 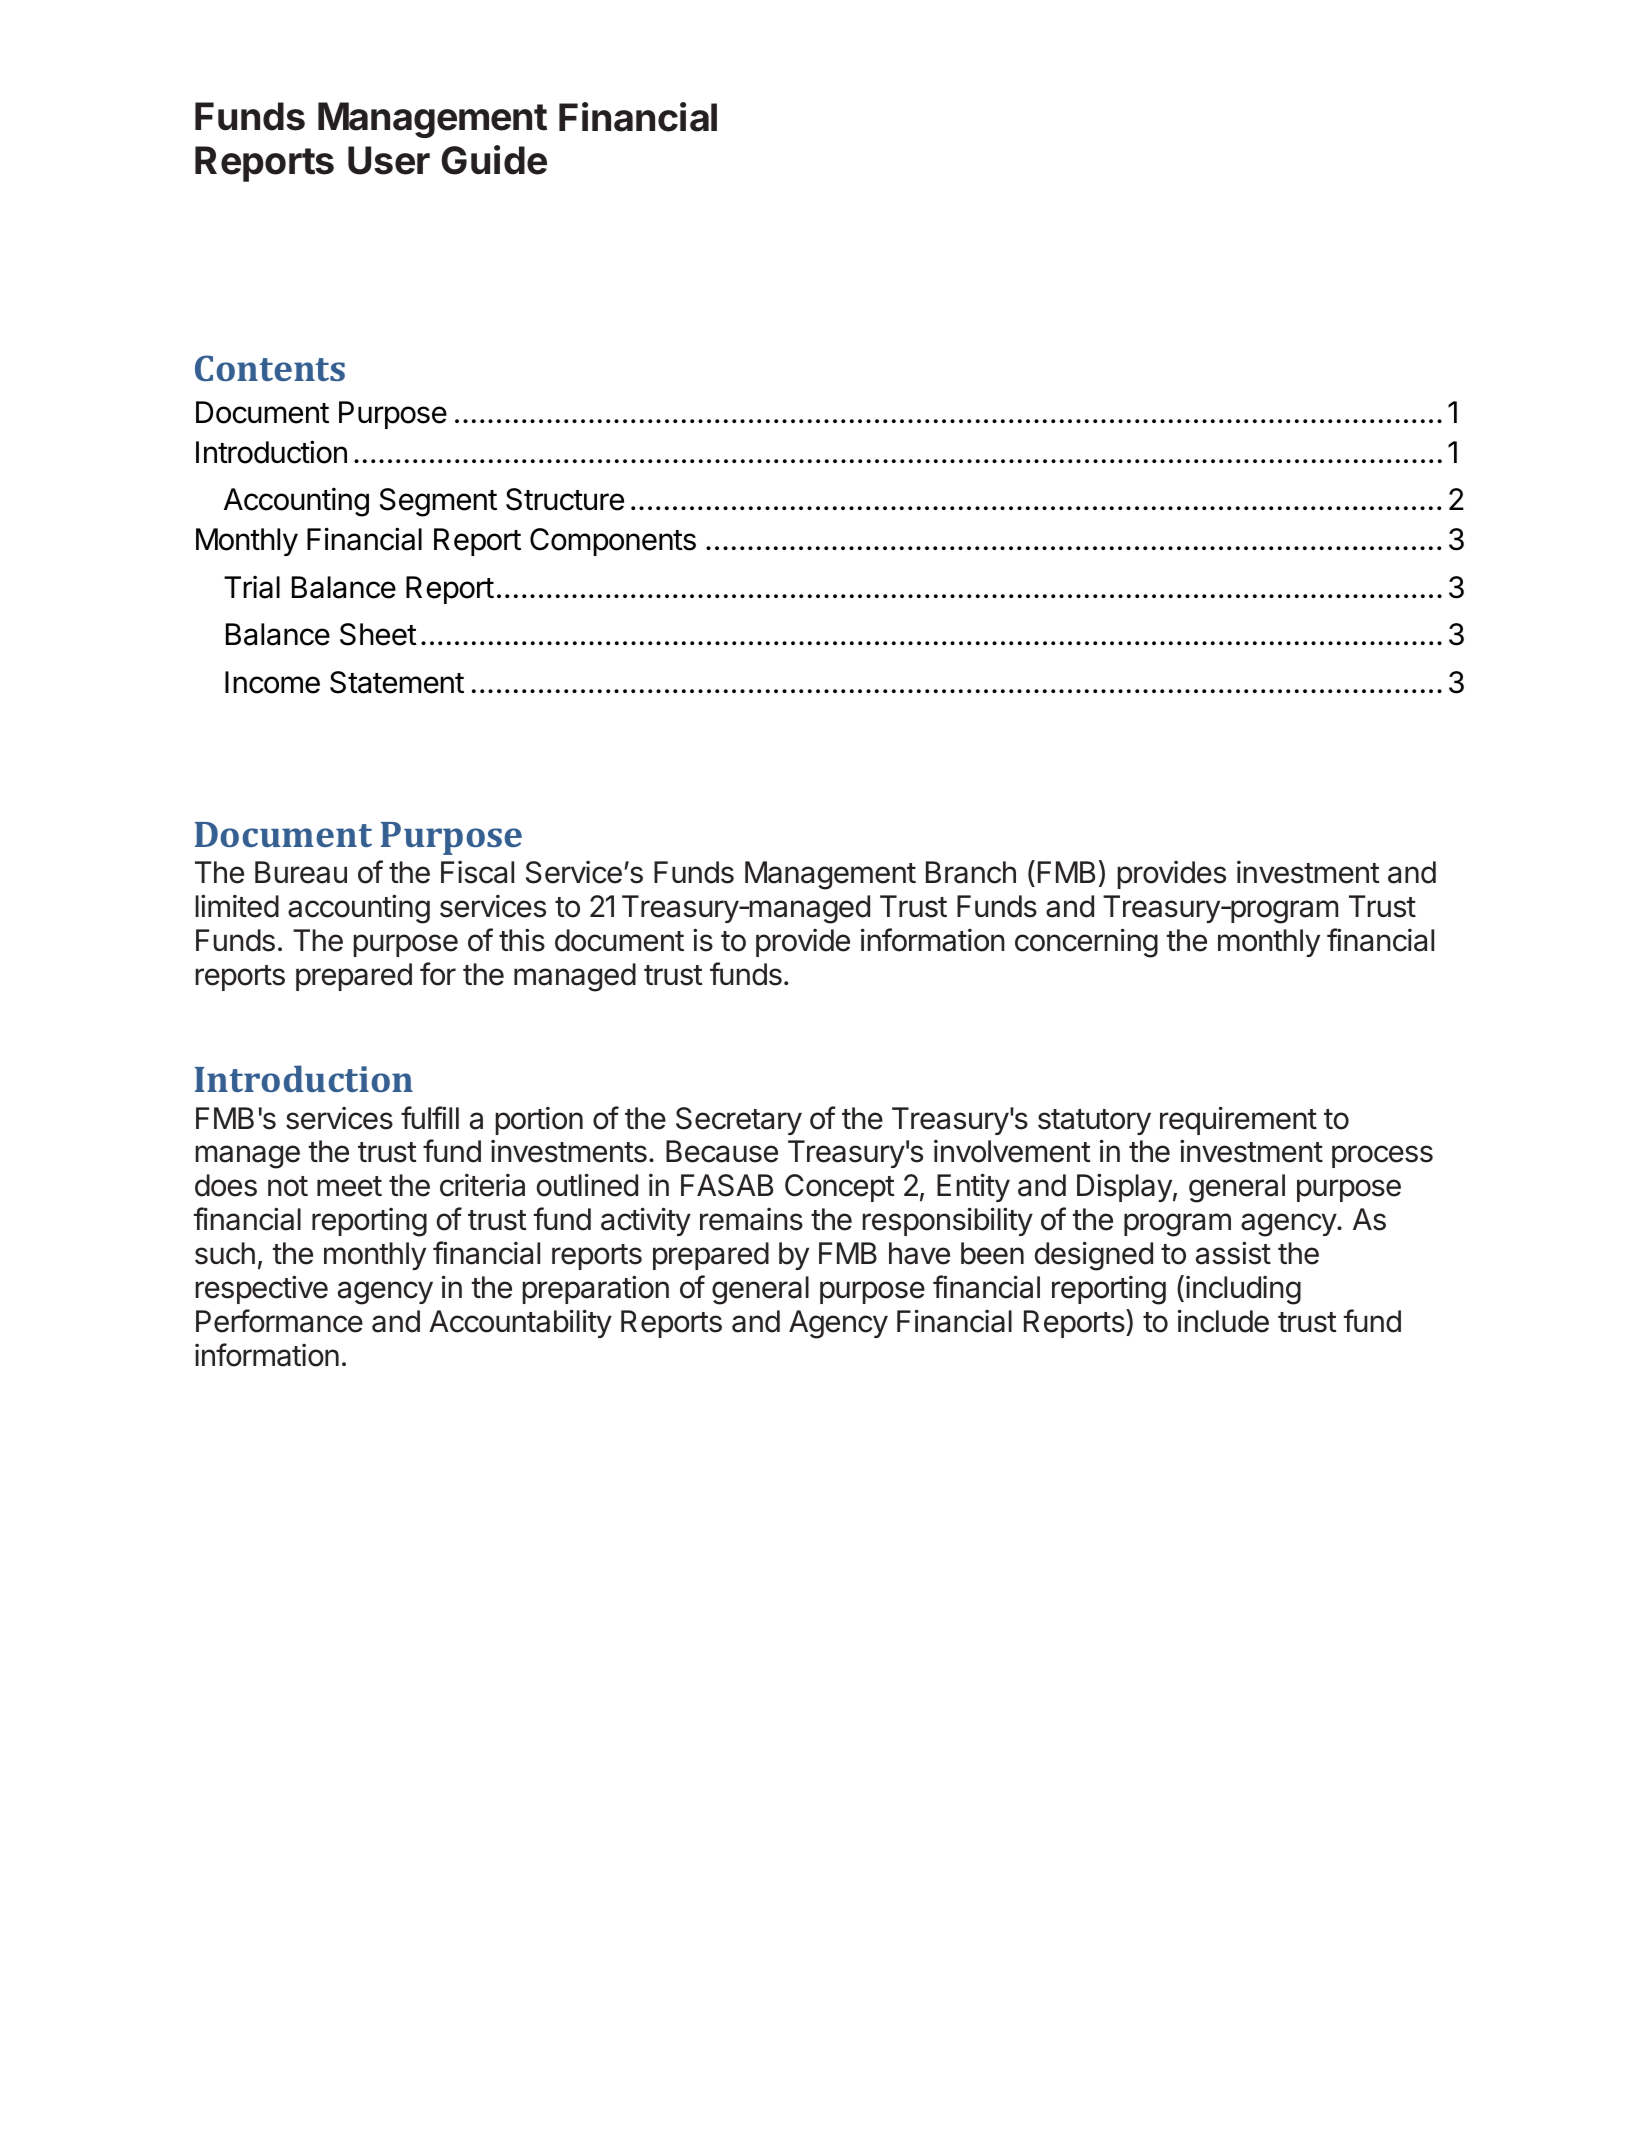 What do you see at coordinates (1086, 943) in the page?
I see `concerning` at bounding box center [1086, 943].
